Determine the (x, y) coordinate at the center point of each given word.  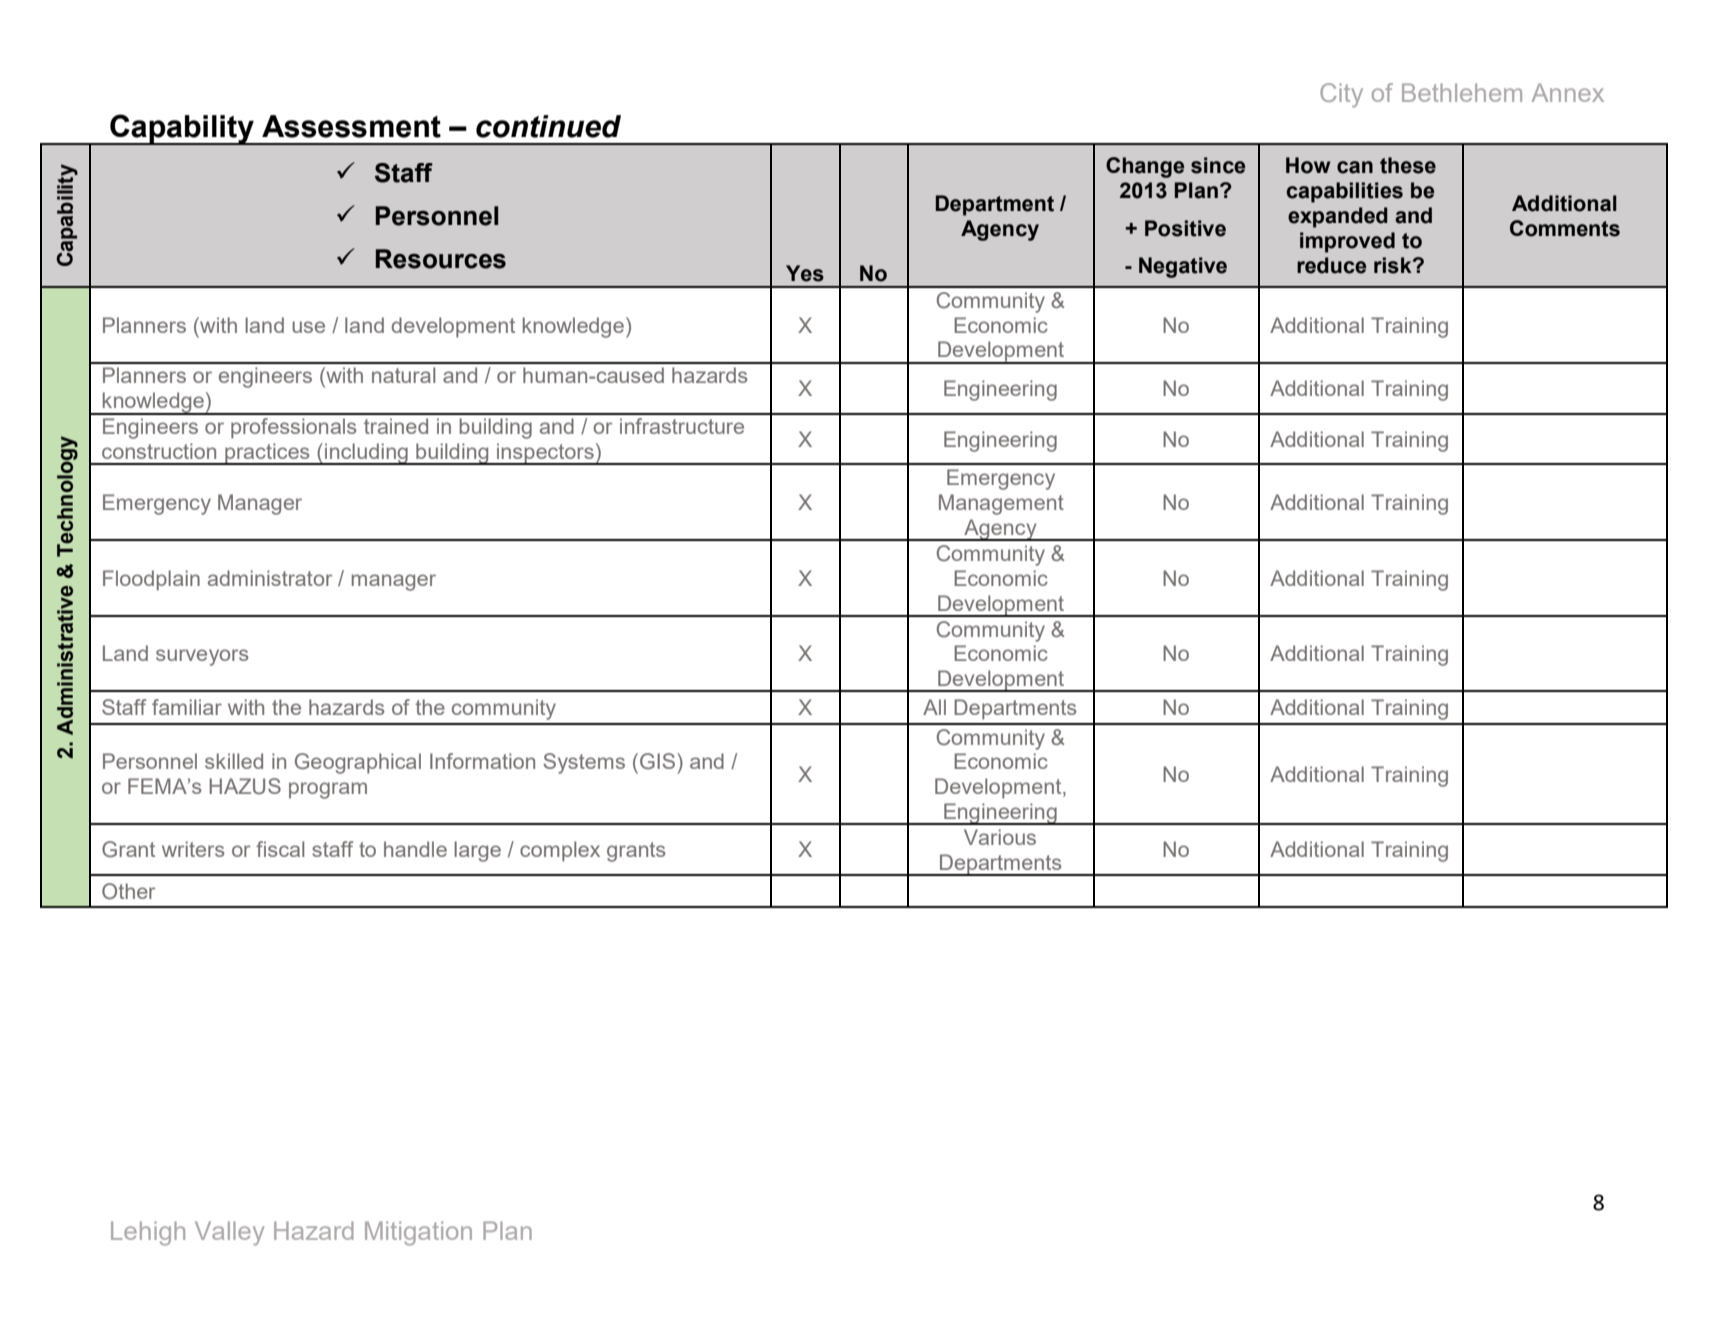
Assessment (351, 126)
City (1341, 95)
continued (548, 126)
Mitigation (418, 1233)
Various (1000, 837)
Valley (229, 1233)
